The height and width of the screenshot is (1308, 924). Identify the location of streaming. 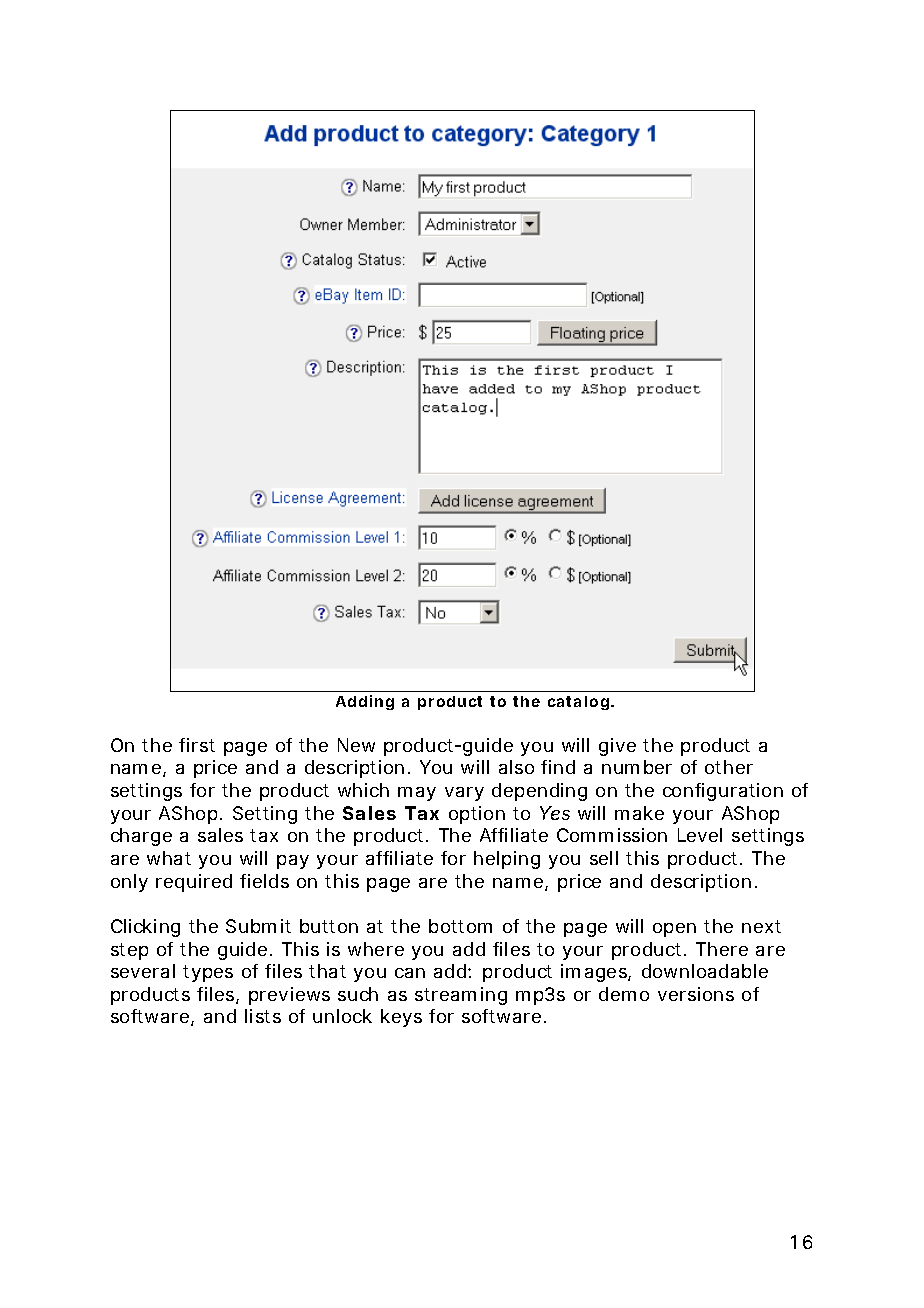
(461, 996).
